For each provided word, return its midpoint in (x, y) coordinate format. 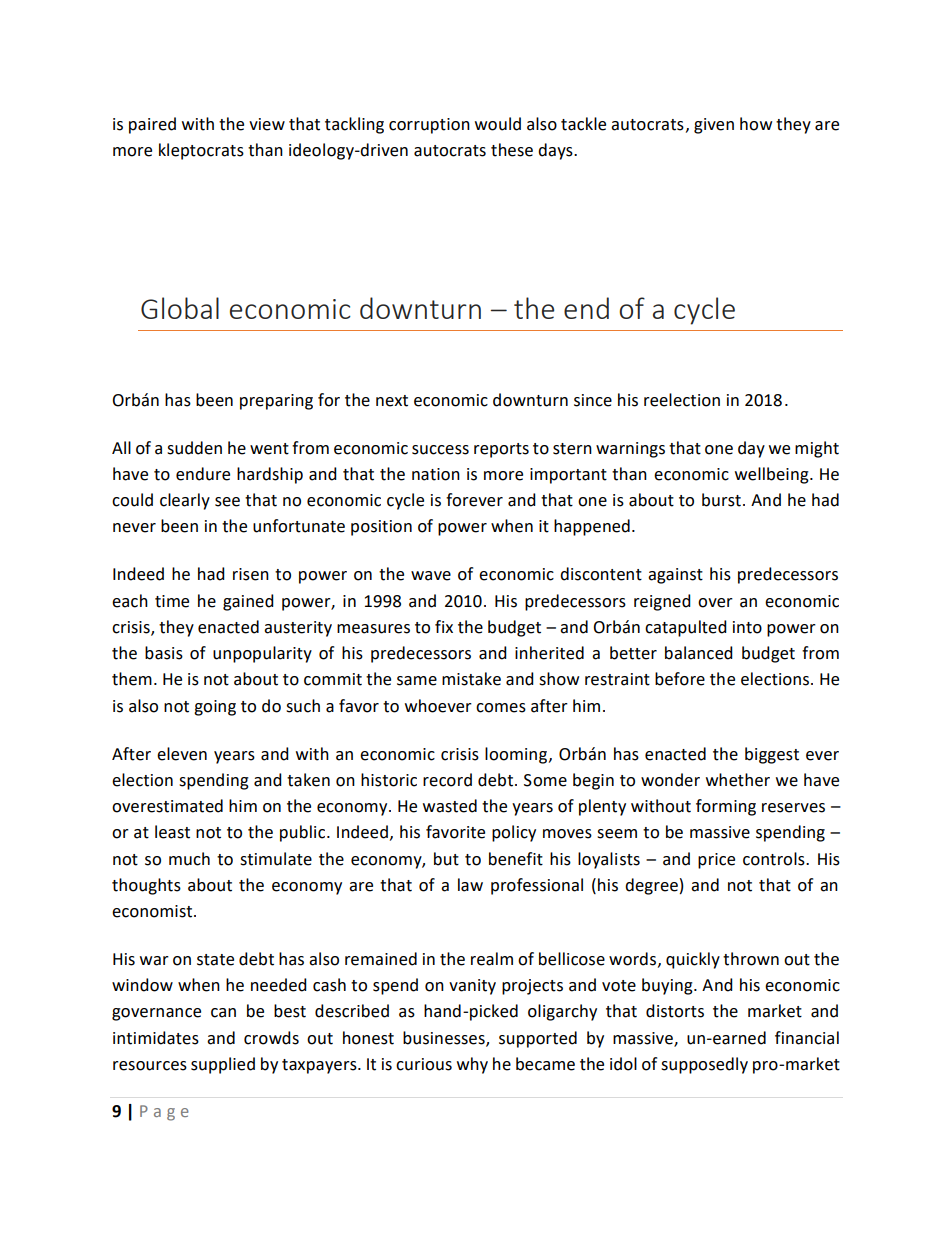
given (714, 126)
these (512, 150)
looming (516, 755)
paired (152, 125)
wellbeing (773, 475)
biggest (772, 755)
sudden (194, 448)
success (440, 450)
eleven (182, 754)
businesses (445, 1038)
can (223, 1013)
